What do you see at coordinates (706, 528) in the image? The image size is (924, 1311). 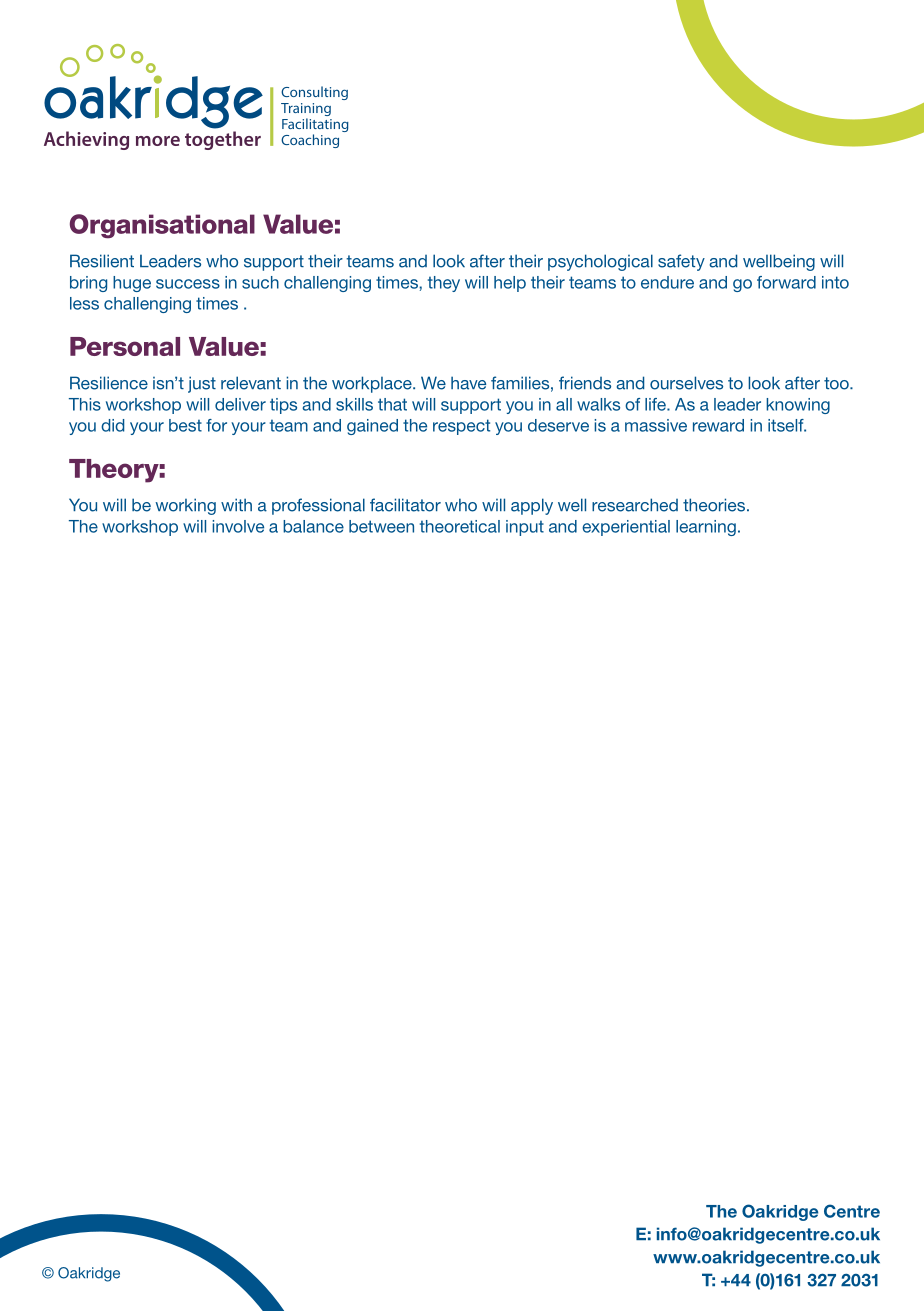 I see `learning` at bounding box center [706, 528].
